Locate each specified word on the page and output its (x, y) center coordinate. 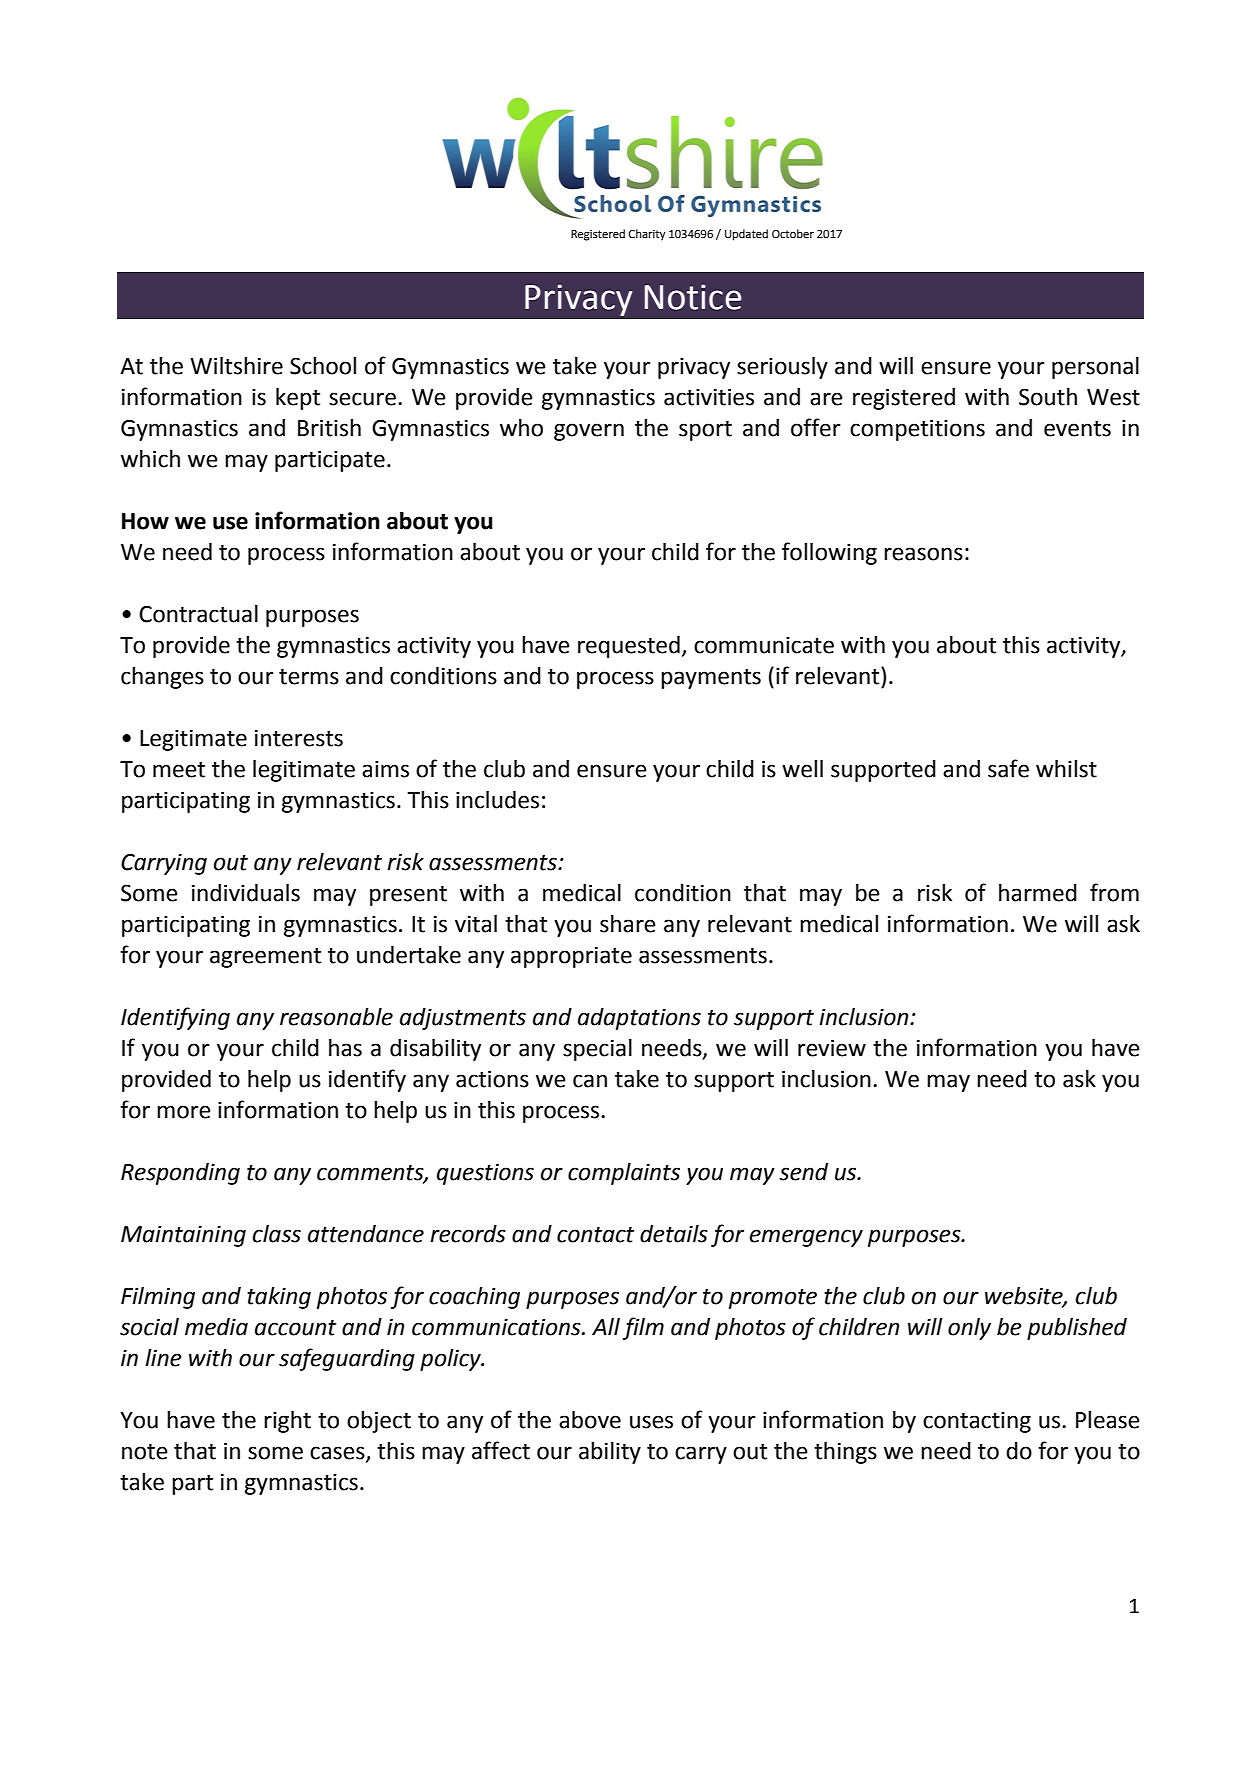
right (287, 1422)
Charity (647, 235)
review (832, 1048)
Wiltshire (236, 366)
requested (629, 647)
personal (1095, 368)
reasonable (336, 1017)
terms (309, 677)
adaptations (639, 1019)
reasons (923, 554)
